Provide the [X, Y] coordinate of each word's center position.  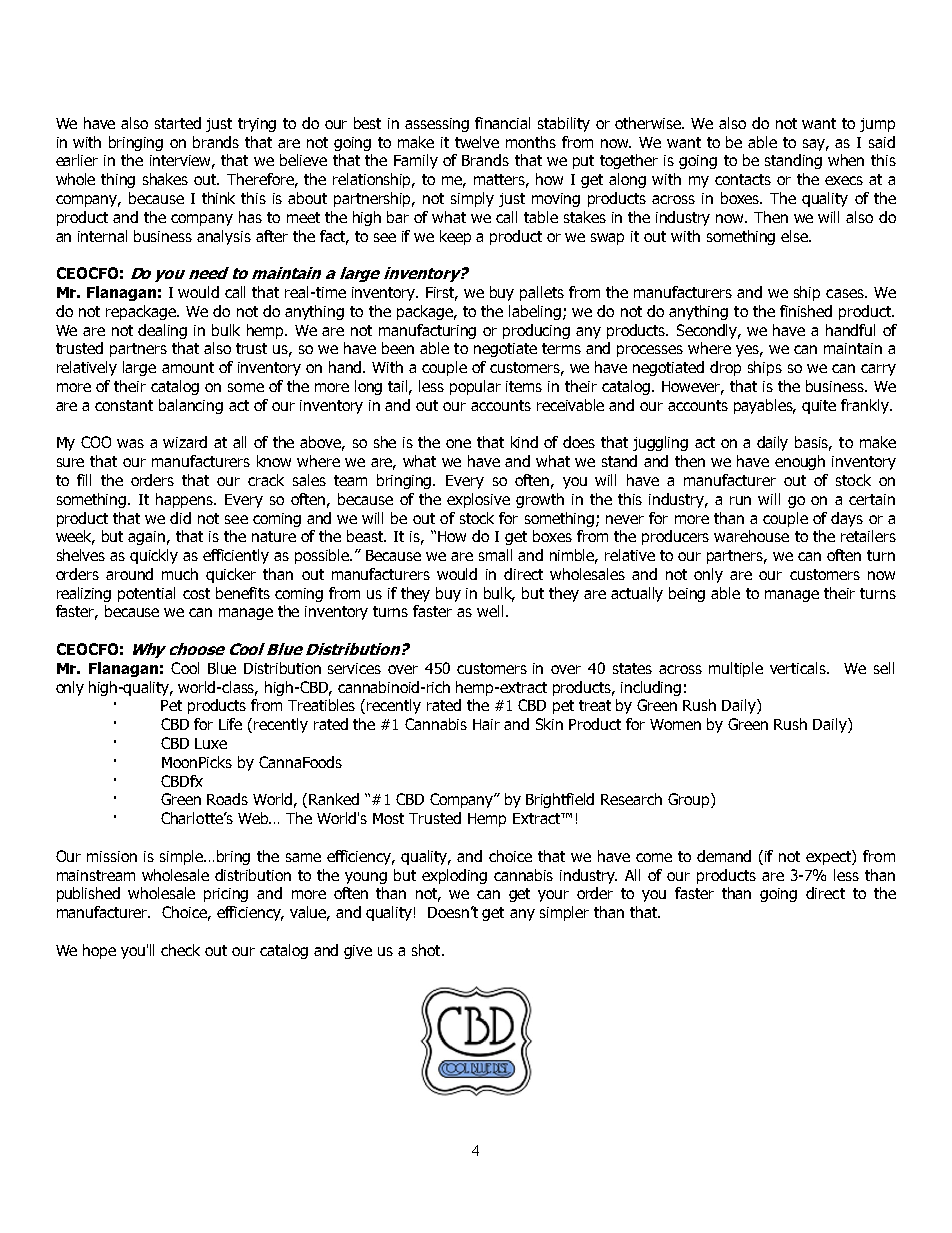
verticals [799, 668]
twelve [477, 142]
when [846, 160]
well [490, 611]
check [180, 950]
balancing [191, 406]
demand [724, 856]
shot [427, 950]
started [178, 123]
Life [230, 724]
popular [475, 387]
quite [819, 407]
